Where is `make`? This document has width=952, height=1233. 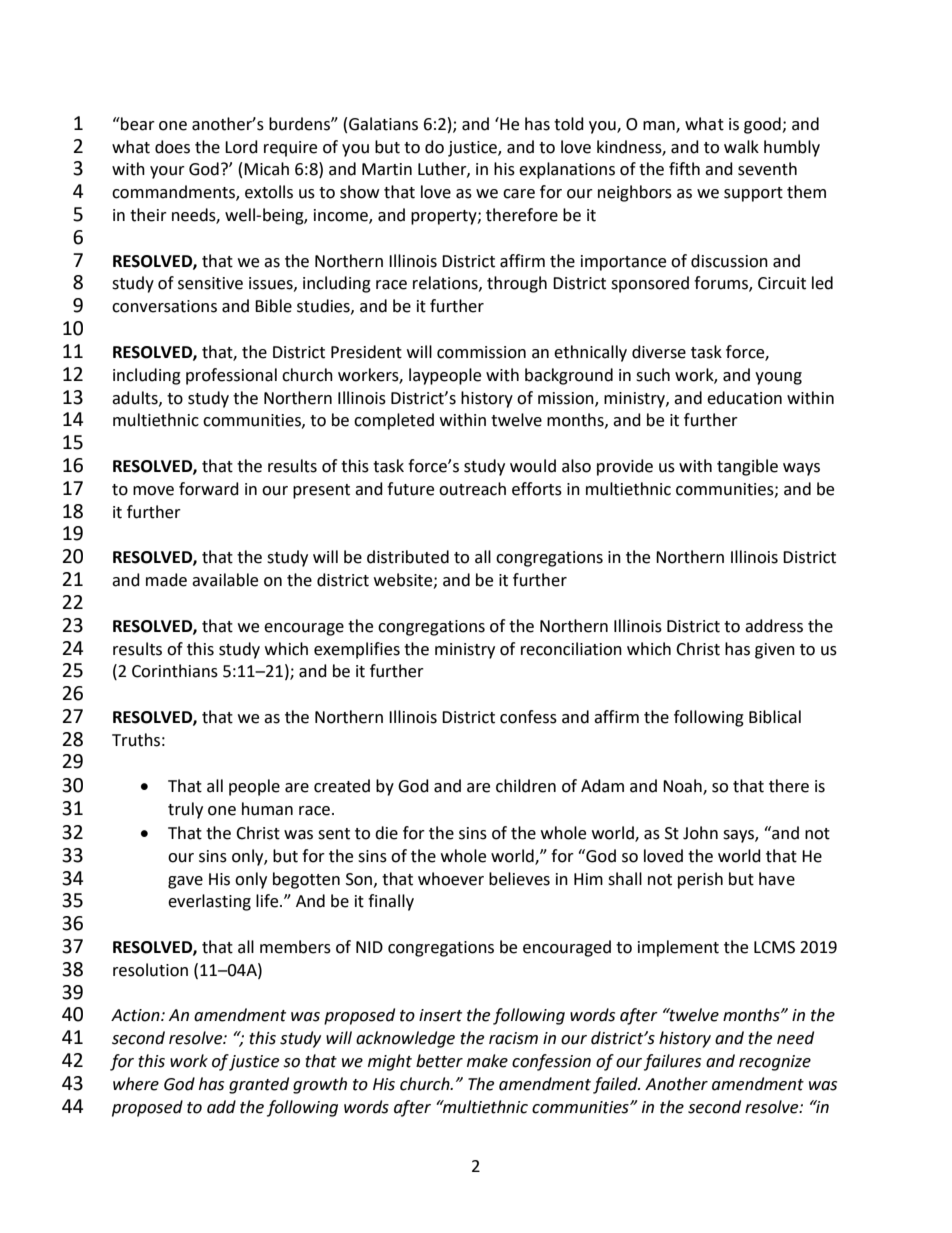 make is located at coordinates (487, 1061).
